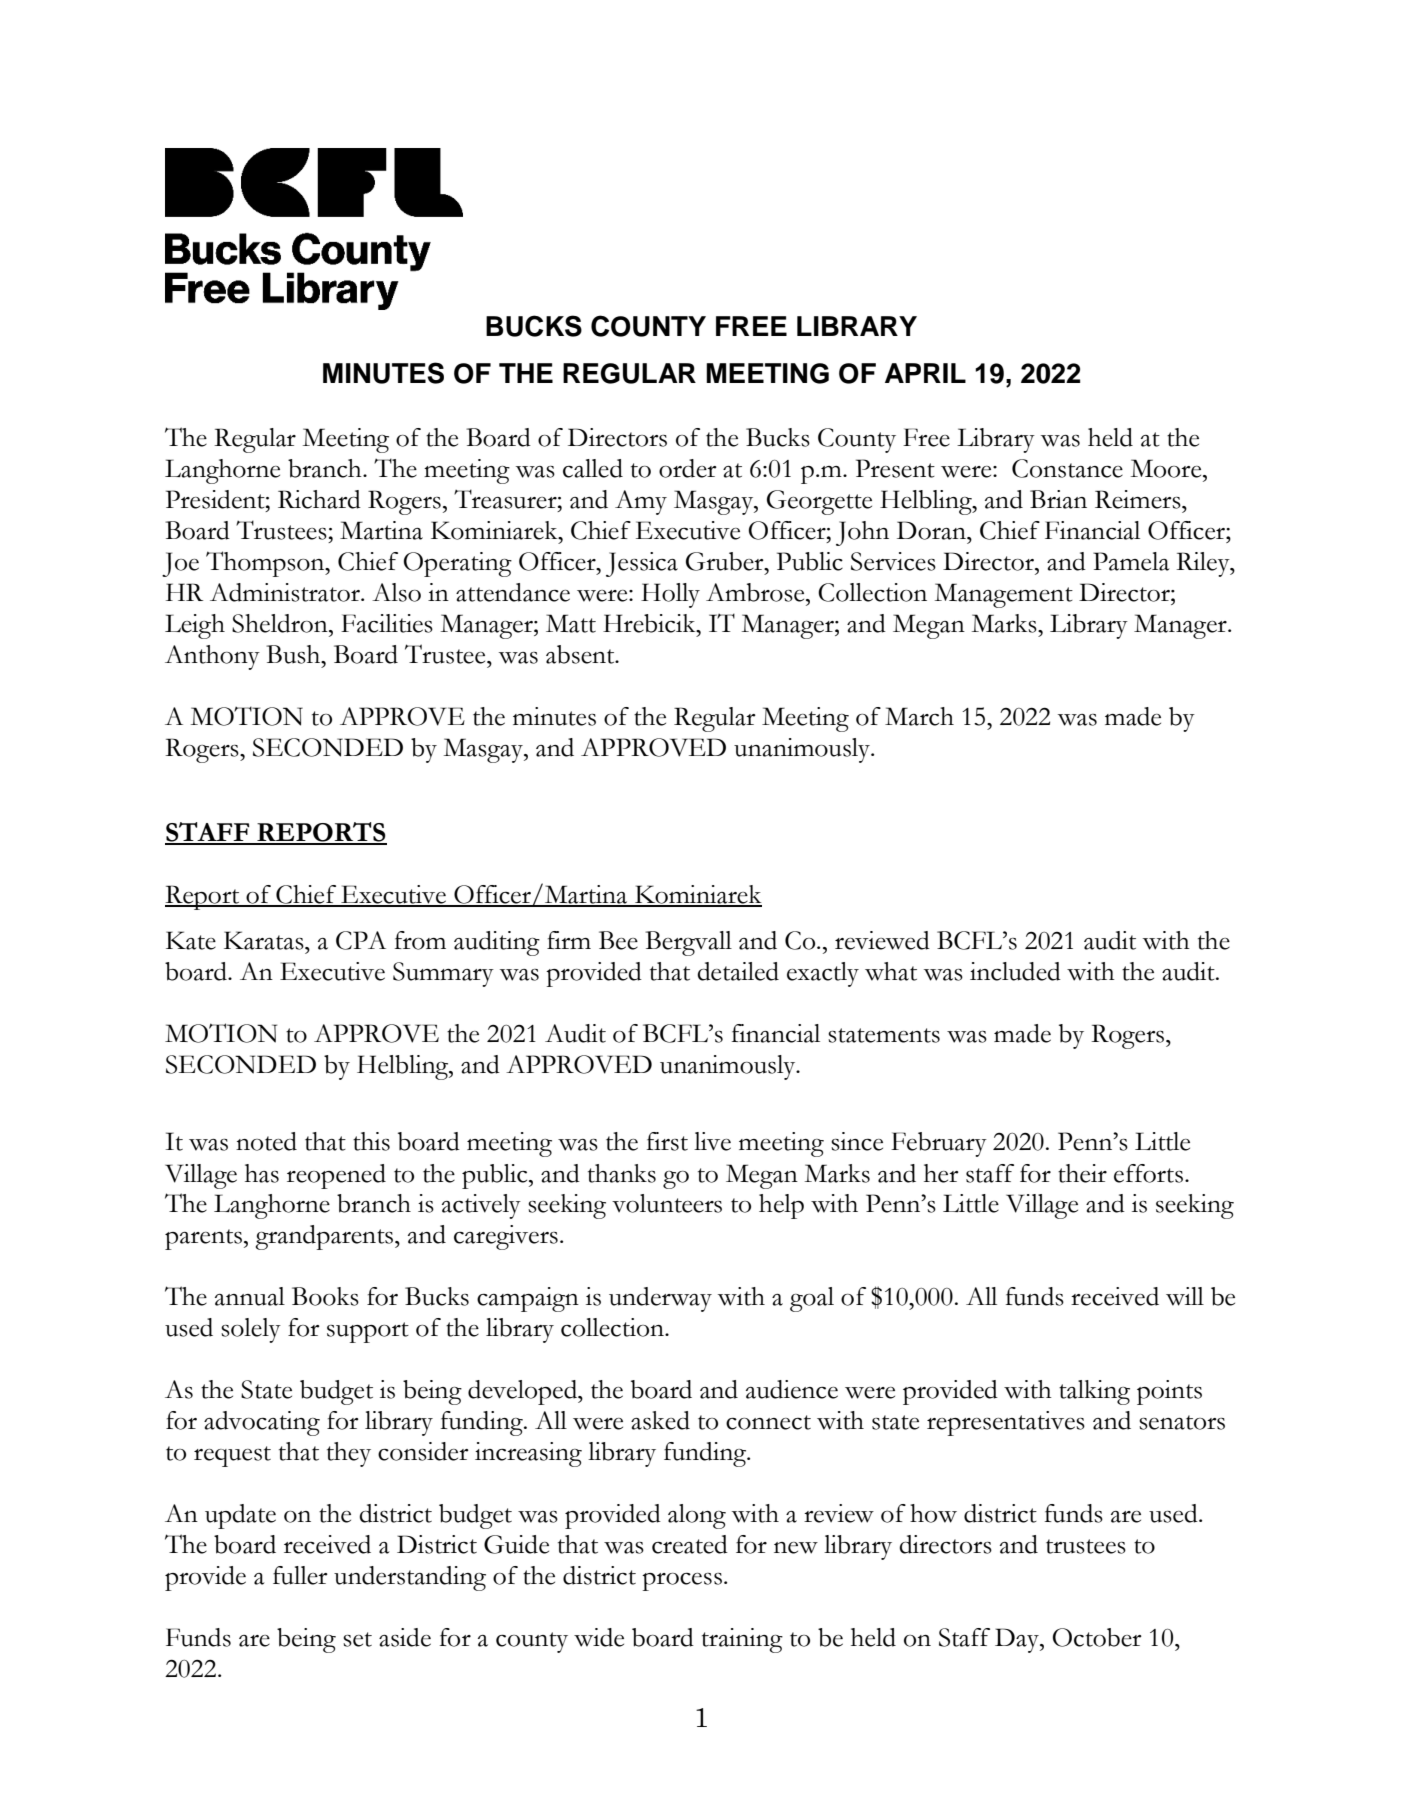 Image resolution: width=1403 pixels, height=1816 pixels. What do you see at coordinates (319, 499) in the document?
I see `Richard` at bounding box center [319, 499].
